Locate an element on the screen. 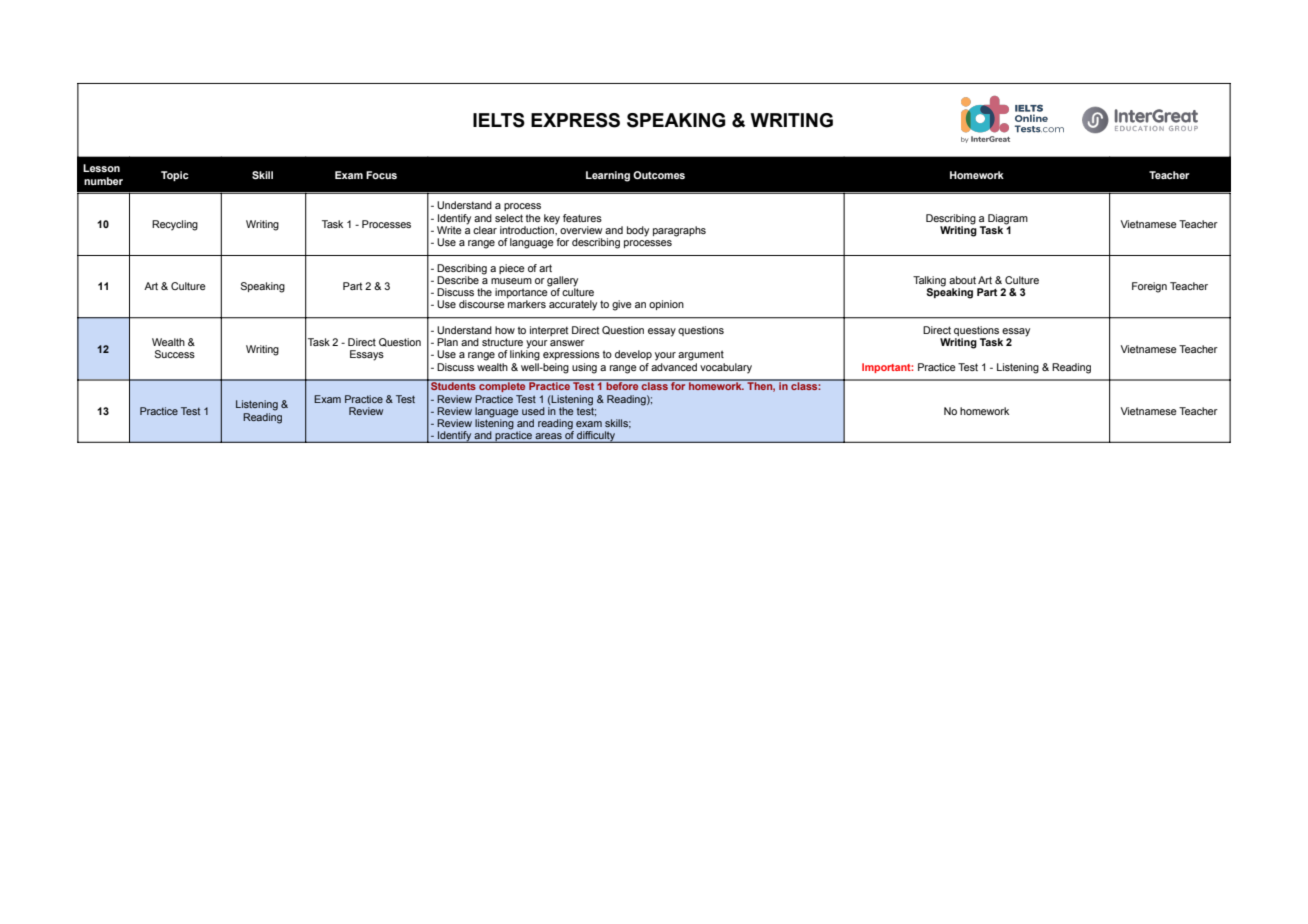 Image resolution: width=1308 pixels, height=924 pixels. Learning is located at coordinates (608, 176).
